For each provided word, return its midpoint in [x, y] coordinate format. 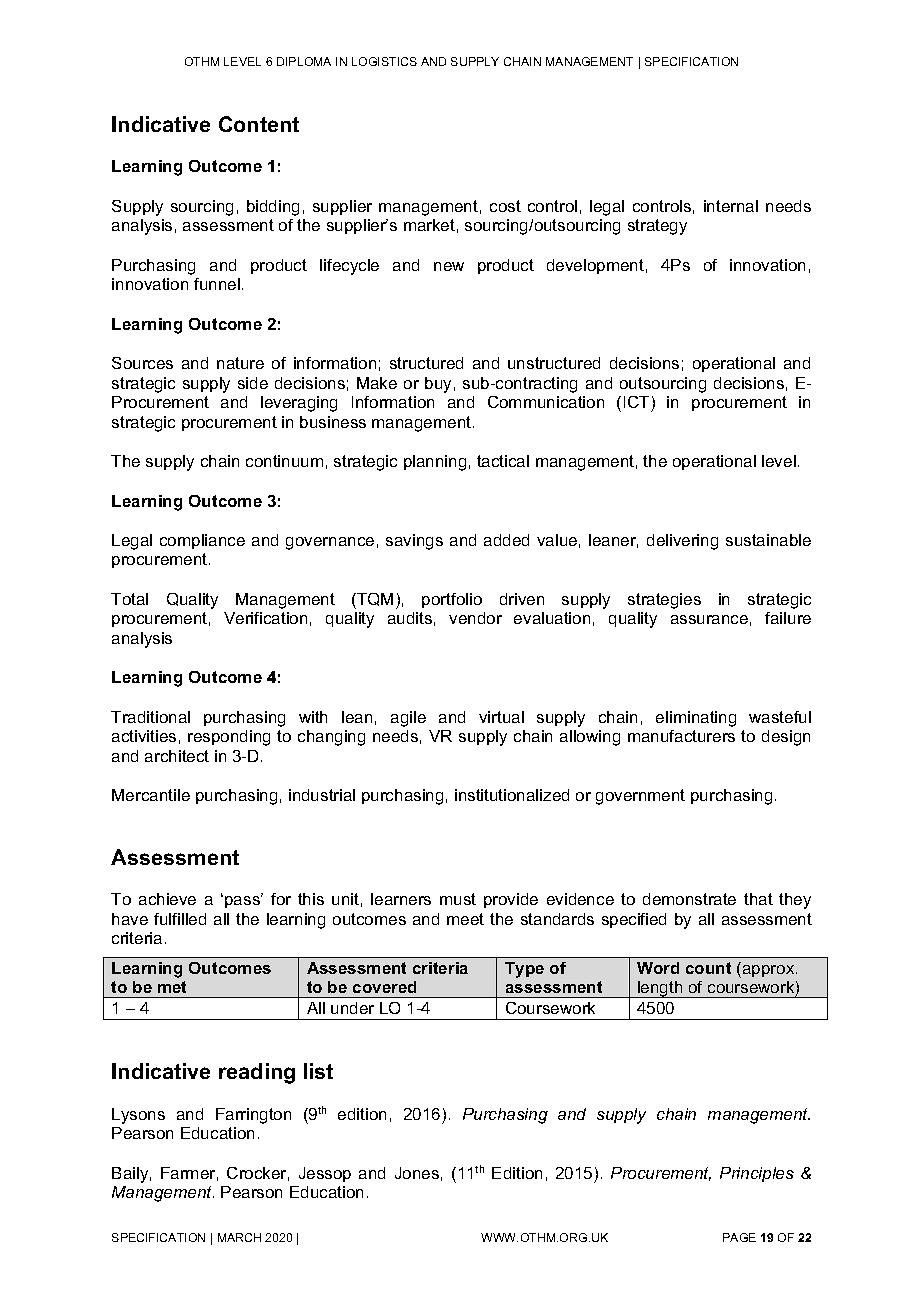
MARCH [239, 1237]
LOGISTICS [384, 61]
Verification [265, 618]
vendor [475, 618]
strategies [664, 601]
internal [731, 206]
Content [259, 124]
